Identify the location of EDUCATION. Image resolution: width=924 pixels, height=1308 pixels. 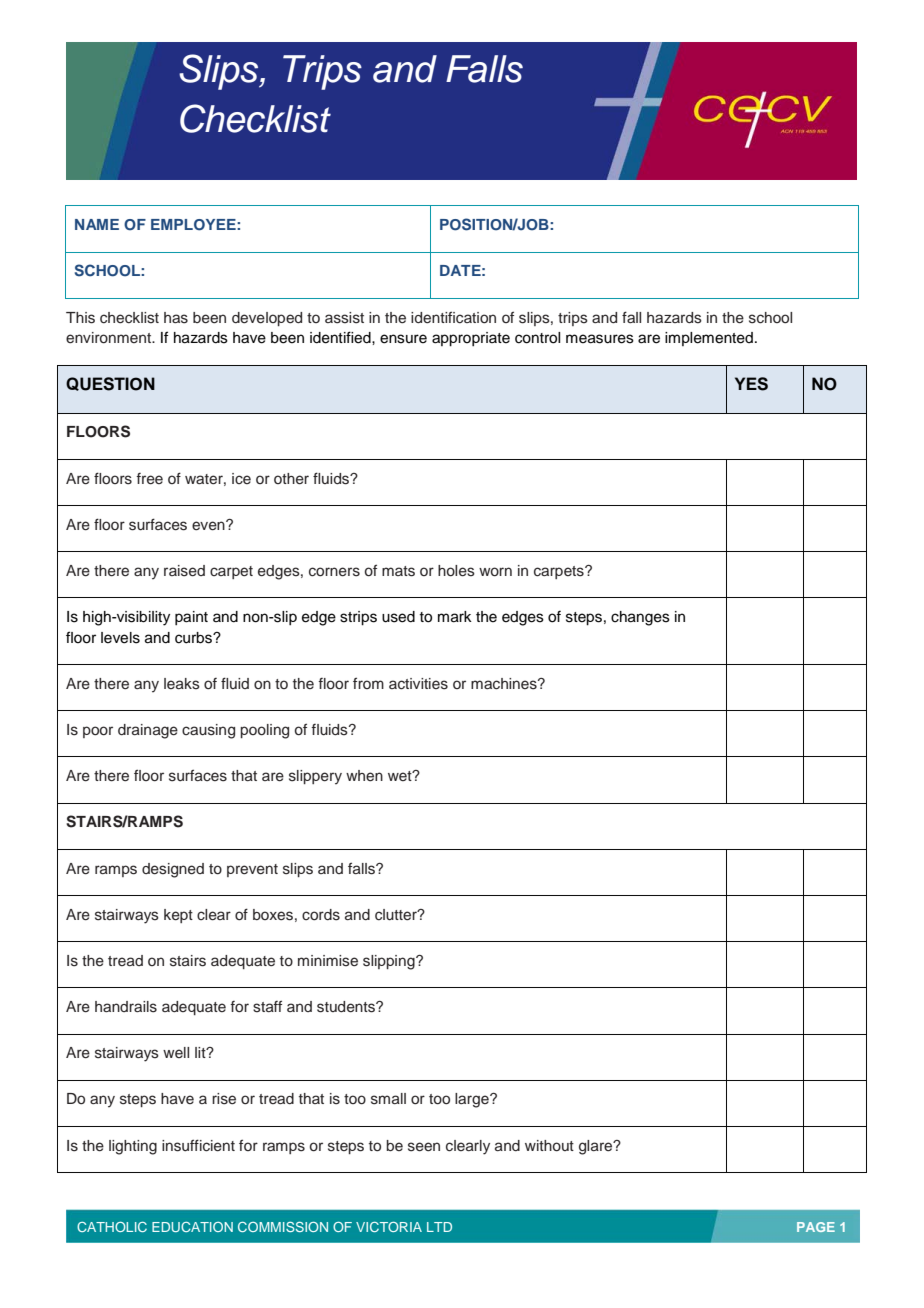
(192, 1227).
